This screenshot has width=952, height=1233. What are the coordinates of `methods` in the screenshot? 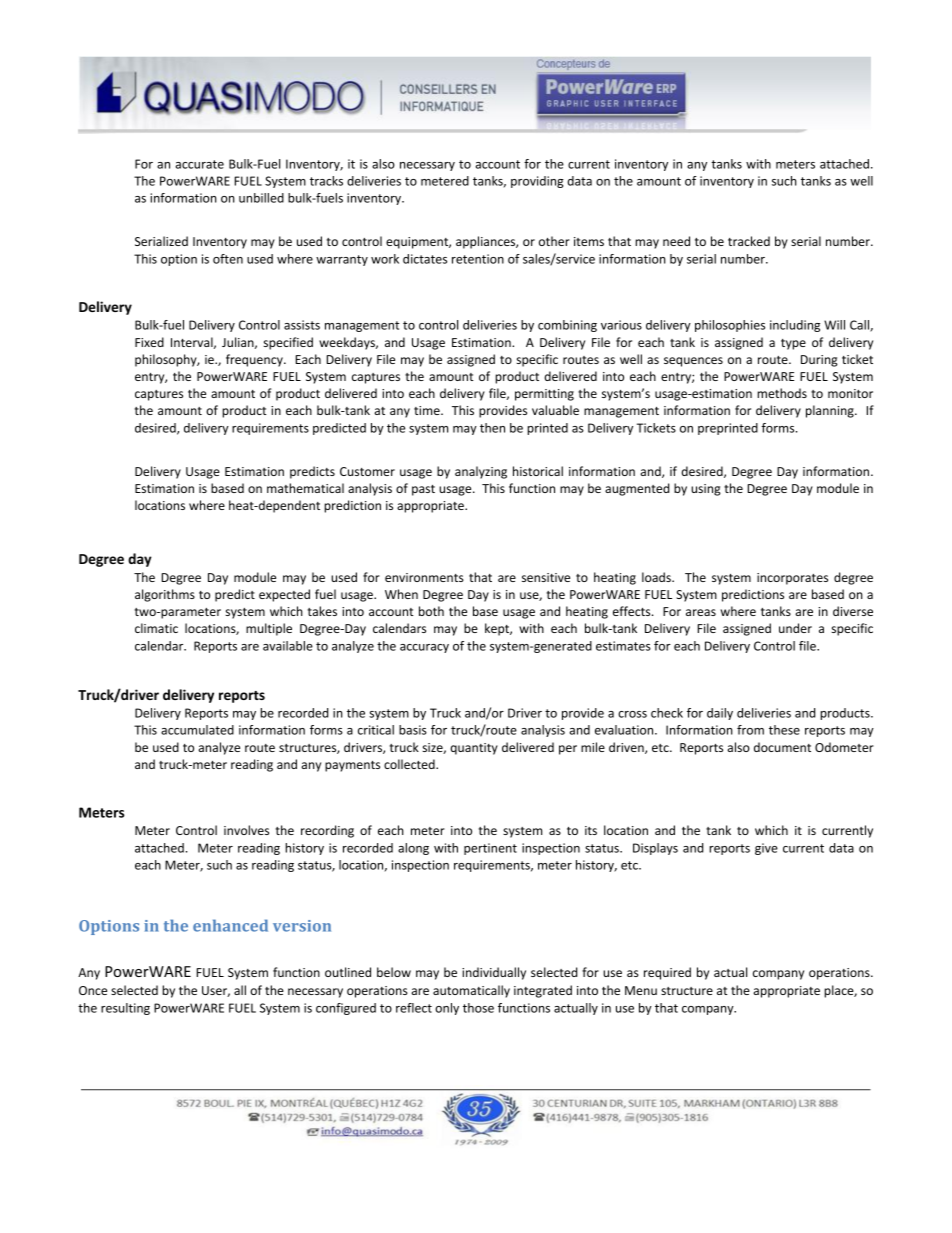 It's located at (782, 393).
